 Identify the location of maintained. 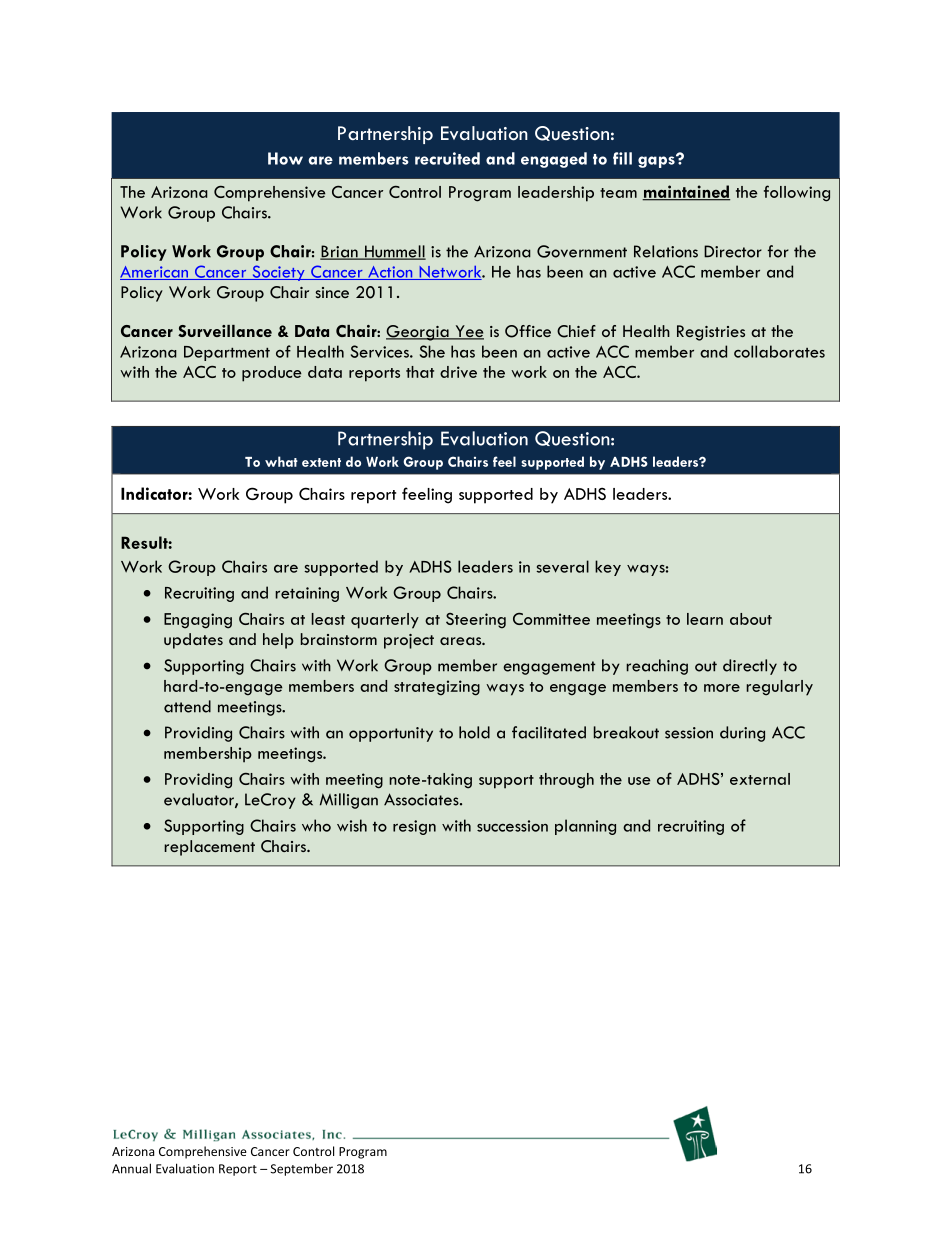
(686, 192).
